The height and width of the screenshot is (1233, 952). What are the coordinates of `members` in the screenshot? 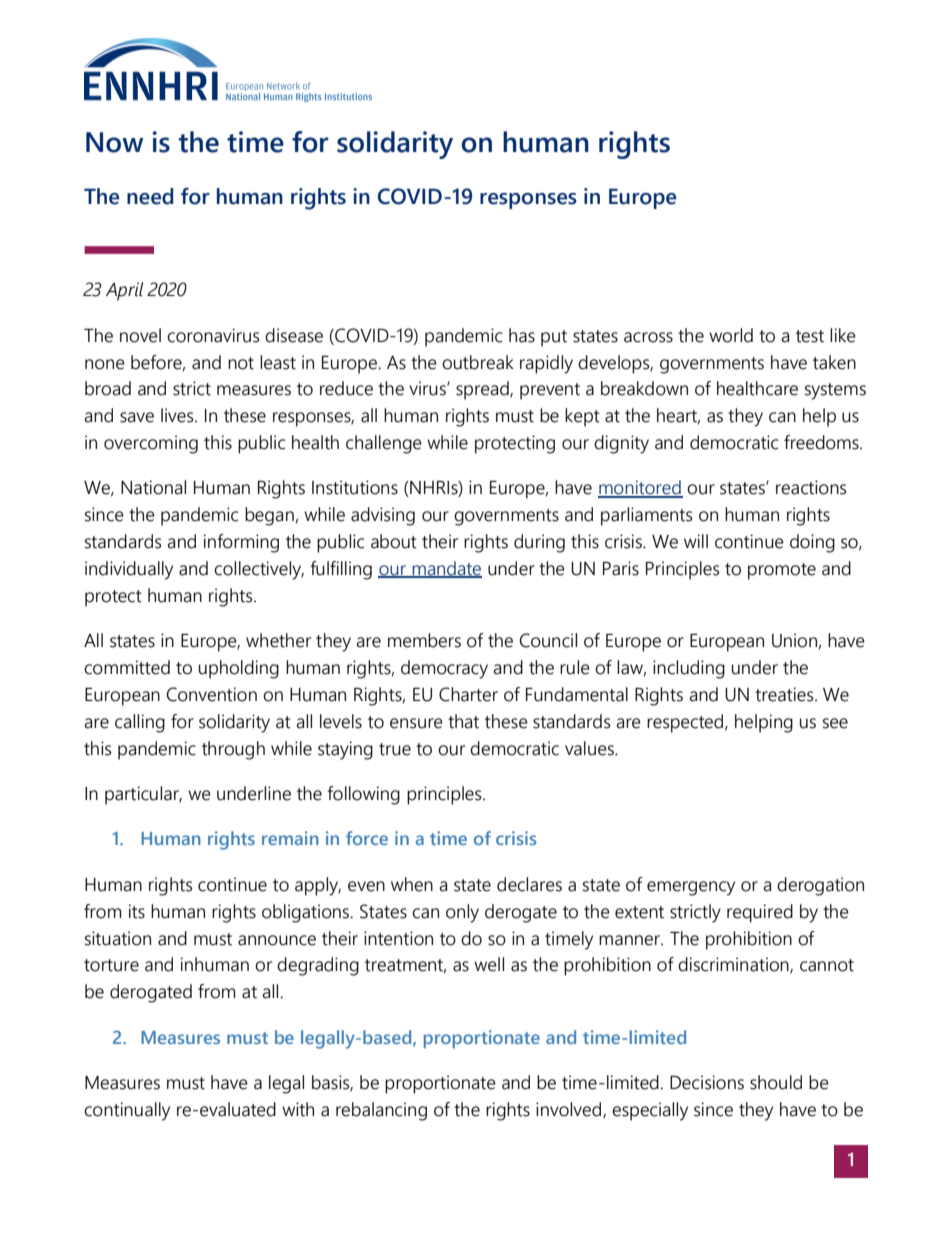 It's located at (424, 640).
